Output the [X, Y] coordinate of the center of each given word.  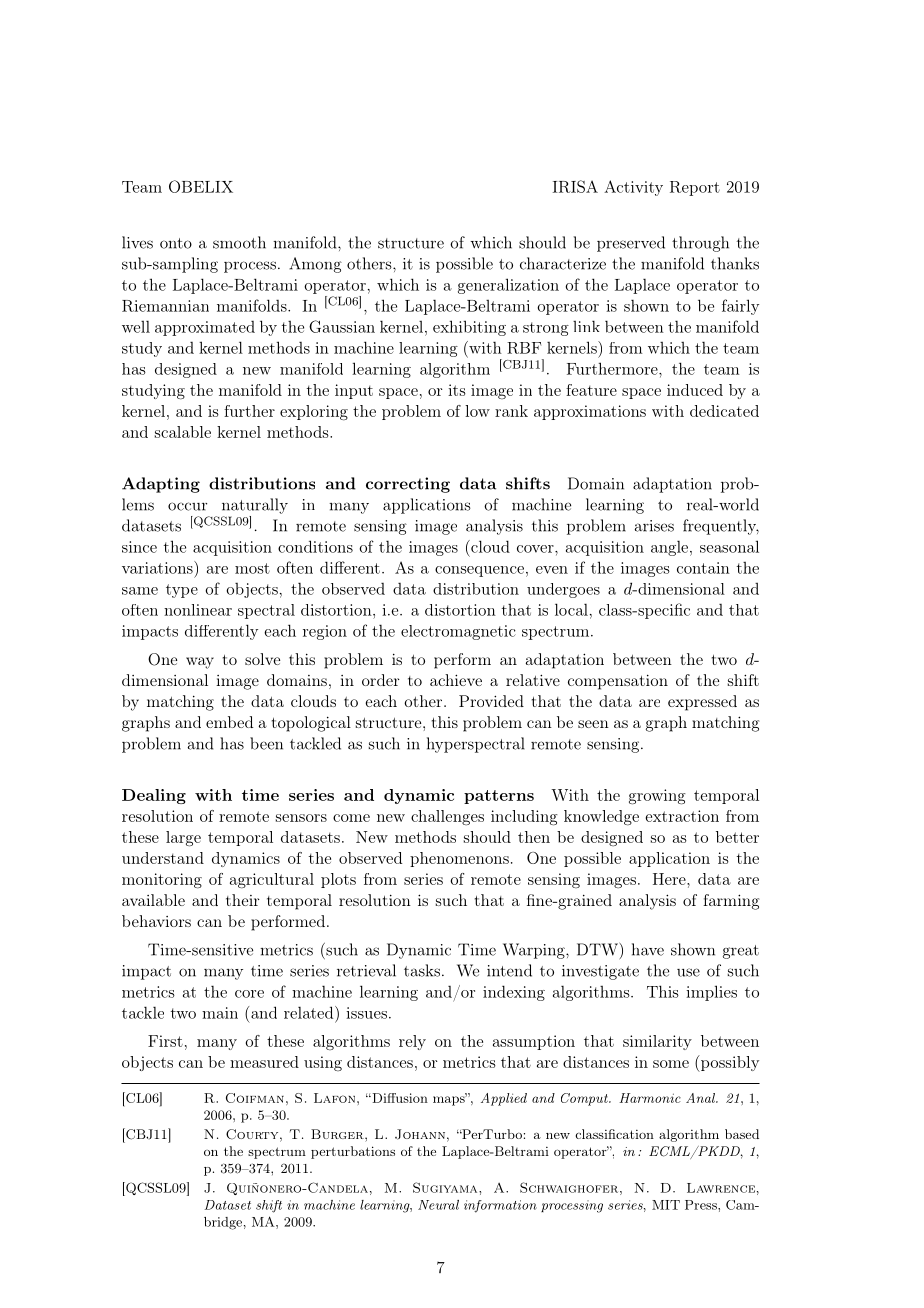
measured [264, 1062]
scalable [183, 432]
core [249, 994]
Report [695, 188]
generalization [508, 286]
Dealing [154, 796]
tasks [422, 970]
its [457, 390]
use [688, 972]
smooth [239, 242]
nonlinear [198, 610]
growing [657, 797]
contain [703, 568]
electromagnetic [458, 632]
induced [695, 390]
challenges [447, 817]
